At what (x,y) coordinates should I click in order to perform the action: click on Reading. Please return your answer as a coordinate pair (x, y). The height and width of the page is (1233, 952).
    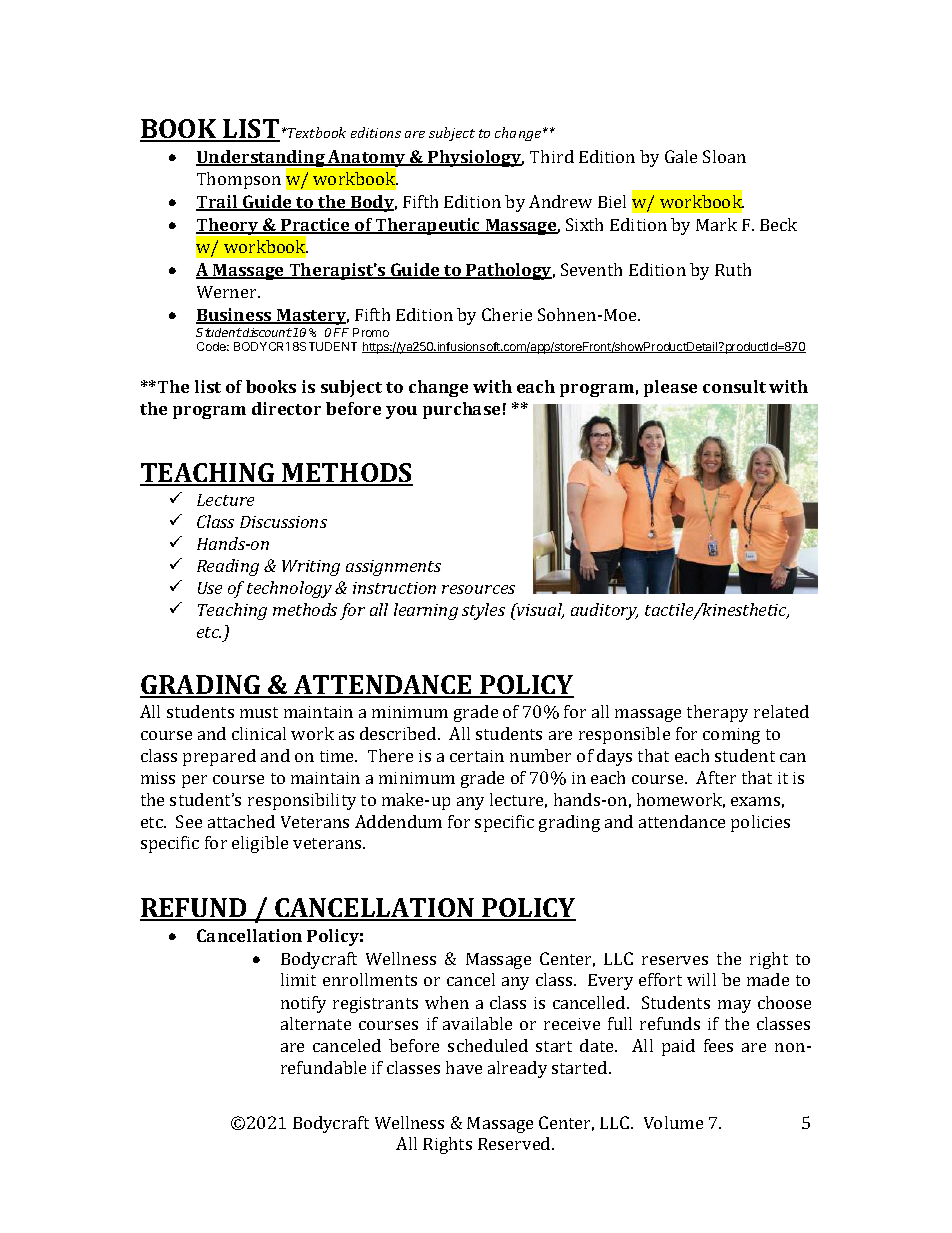
    Looking at the image, I should click on (228, 567).
